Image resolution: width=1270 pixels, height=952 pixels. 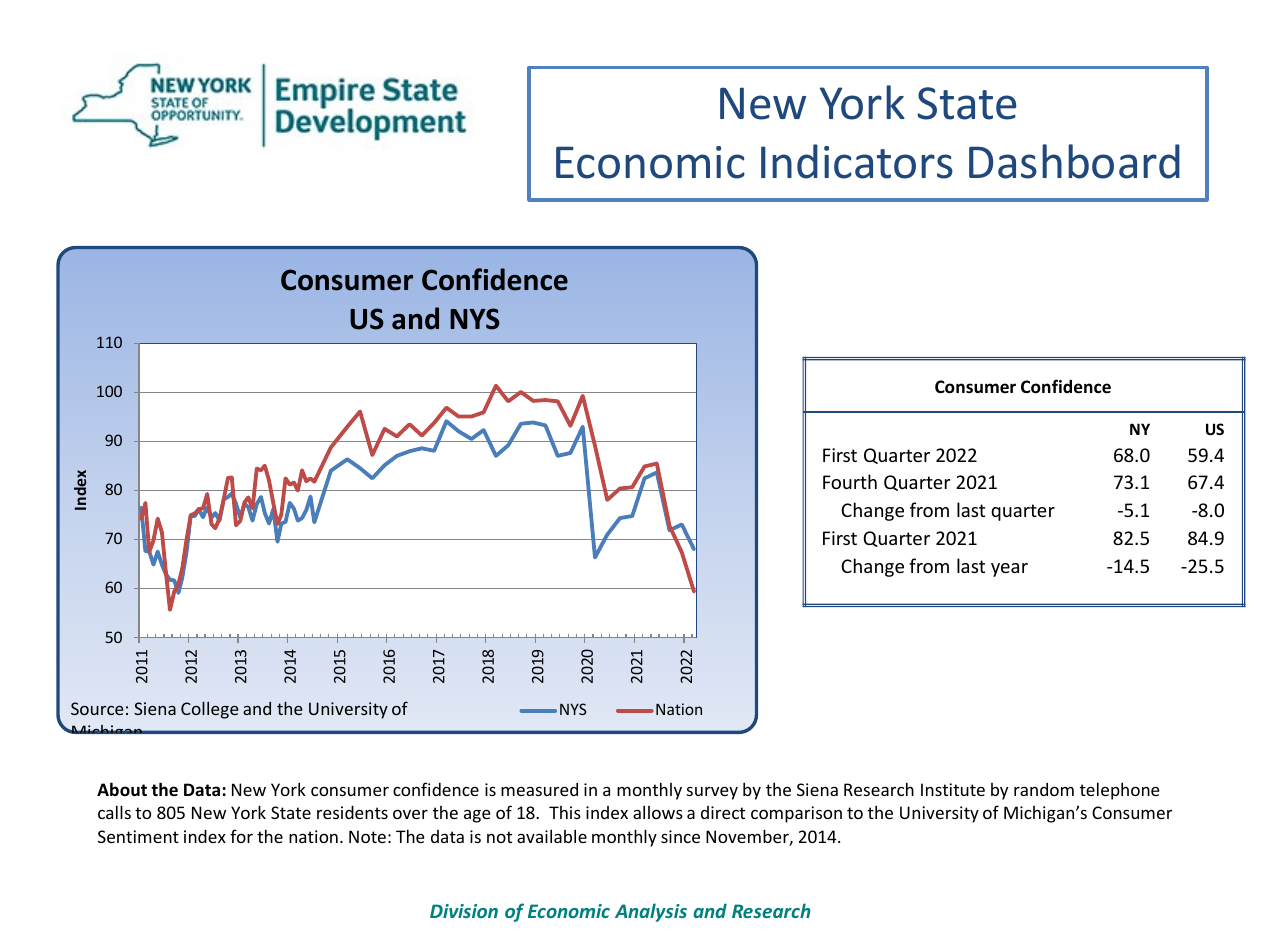 What do you see at coordinates (241, 836) in the screenshot?
I see `for` at bounding box center [241, 836].
